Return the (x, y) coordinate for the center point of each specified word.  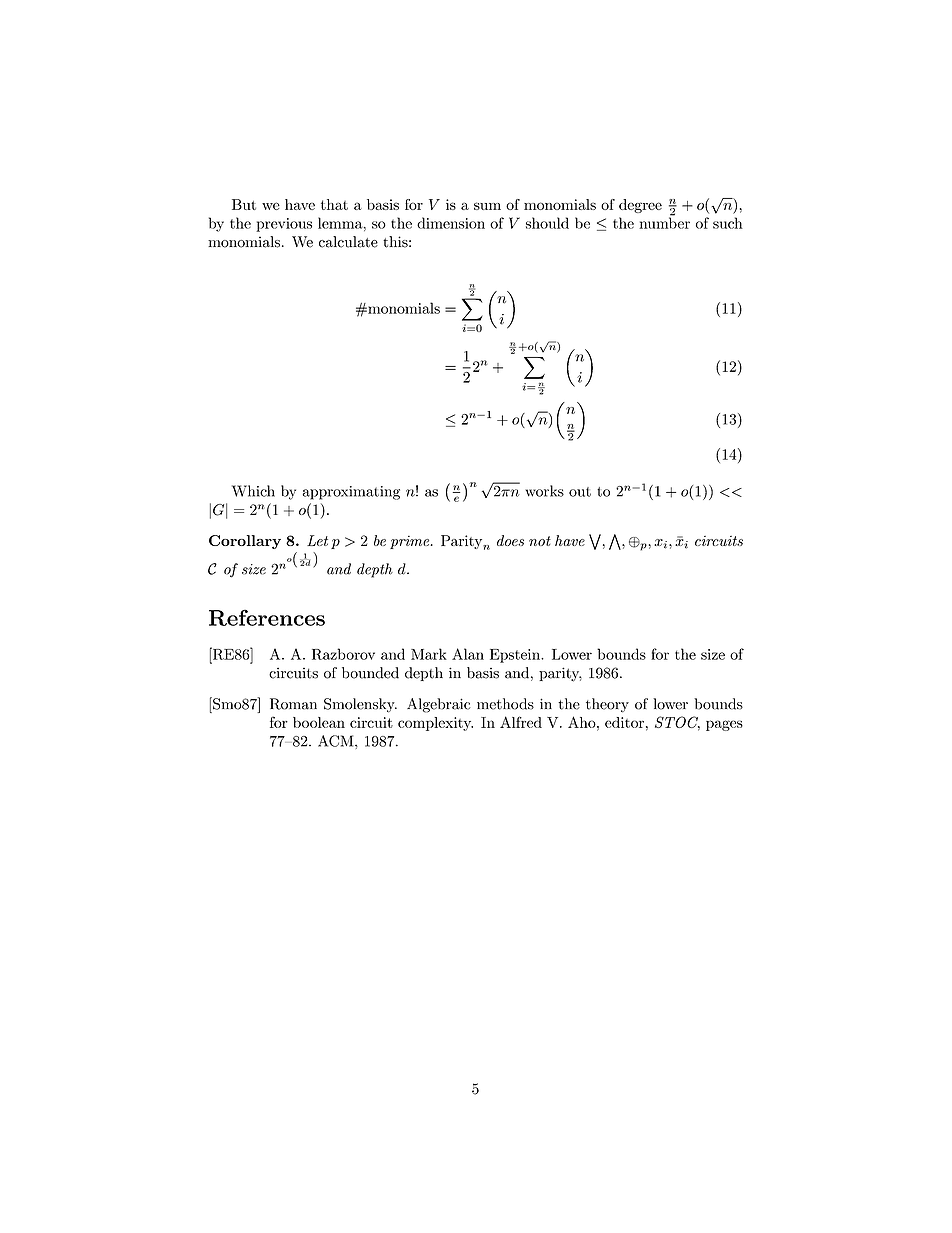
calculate (348, 242)
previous (284, 225)
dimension (451, 223)
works (544, 491)
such (728, 223)
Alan (468, 654)
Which (253, 491)
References (267, 617)
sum (487, 206)
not (540, 541)
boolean (319, 722)
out (580, 492)
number (664, 222)
